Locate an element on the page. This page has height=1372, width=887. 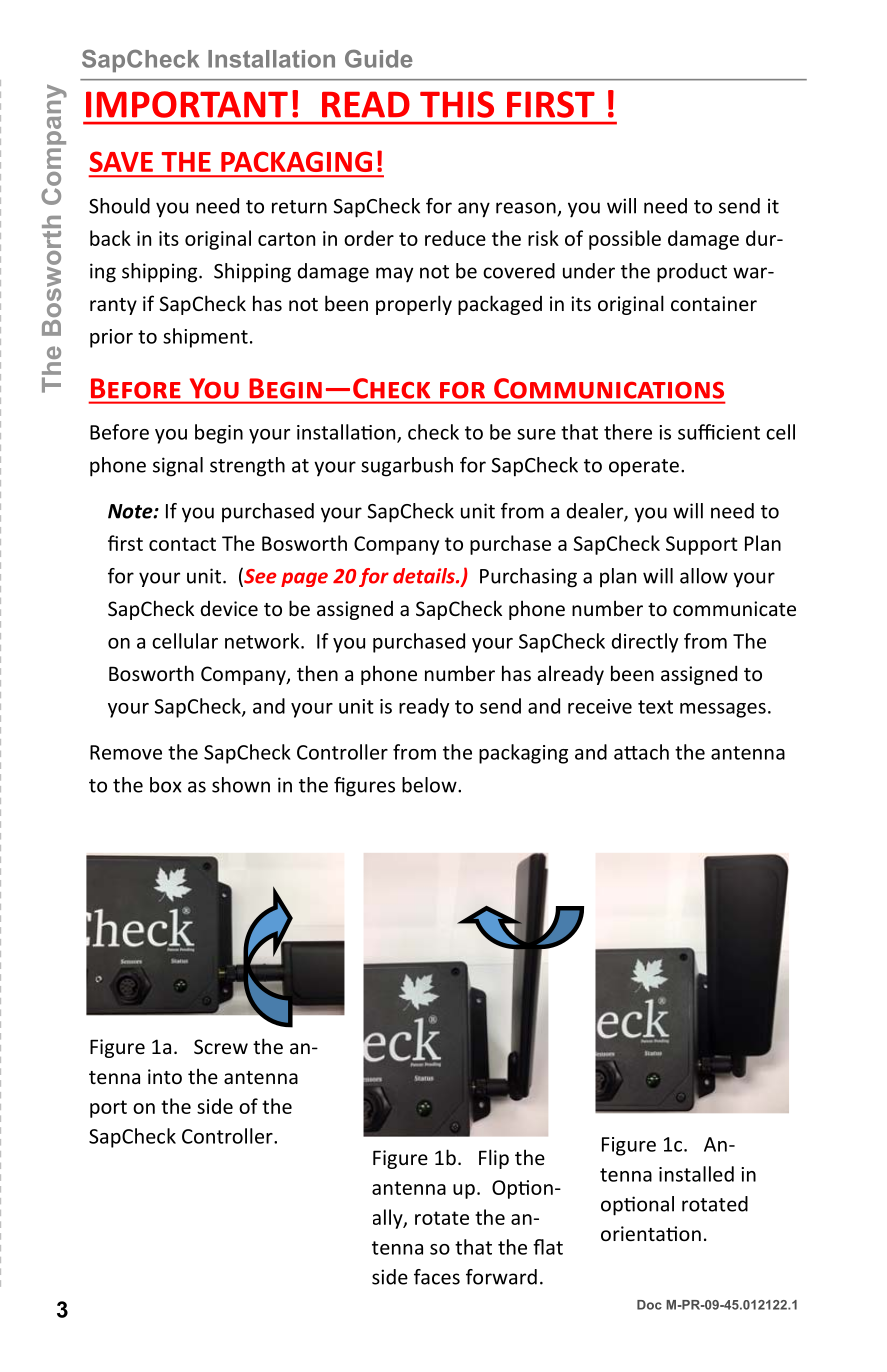
signal is located at coordinates (178, 467).
